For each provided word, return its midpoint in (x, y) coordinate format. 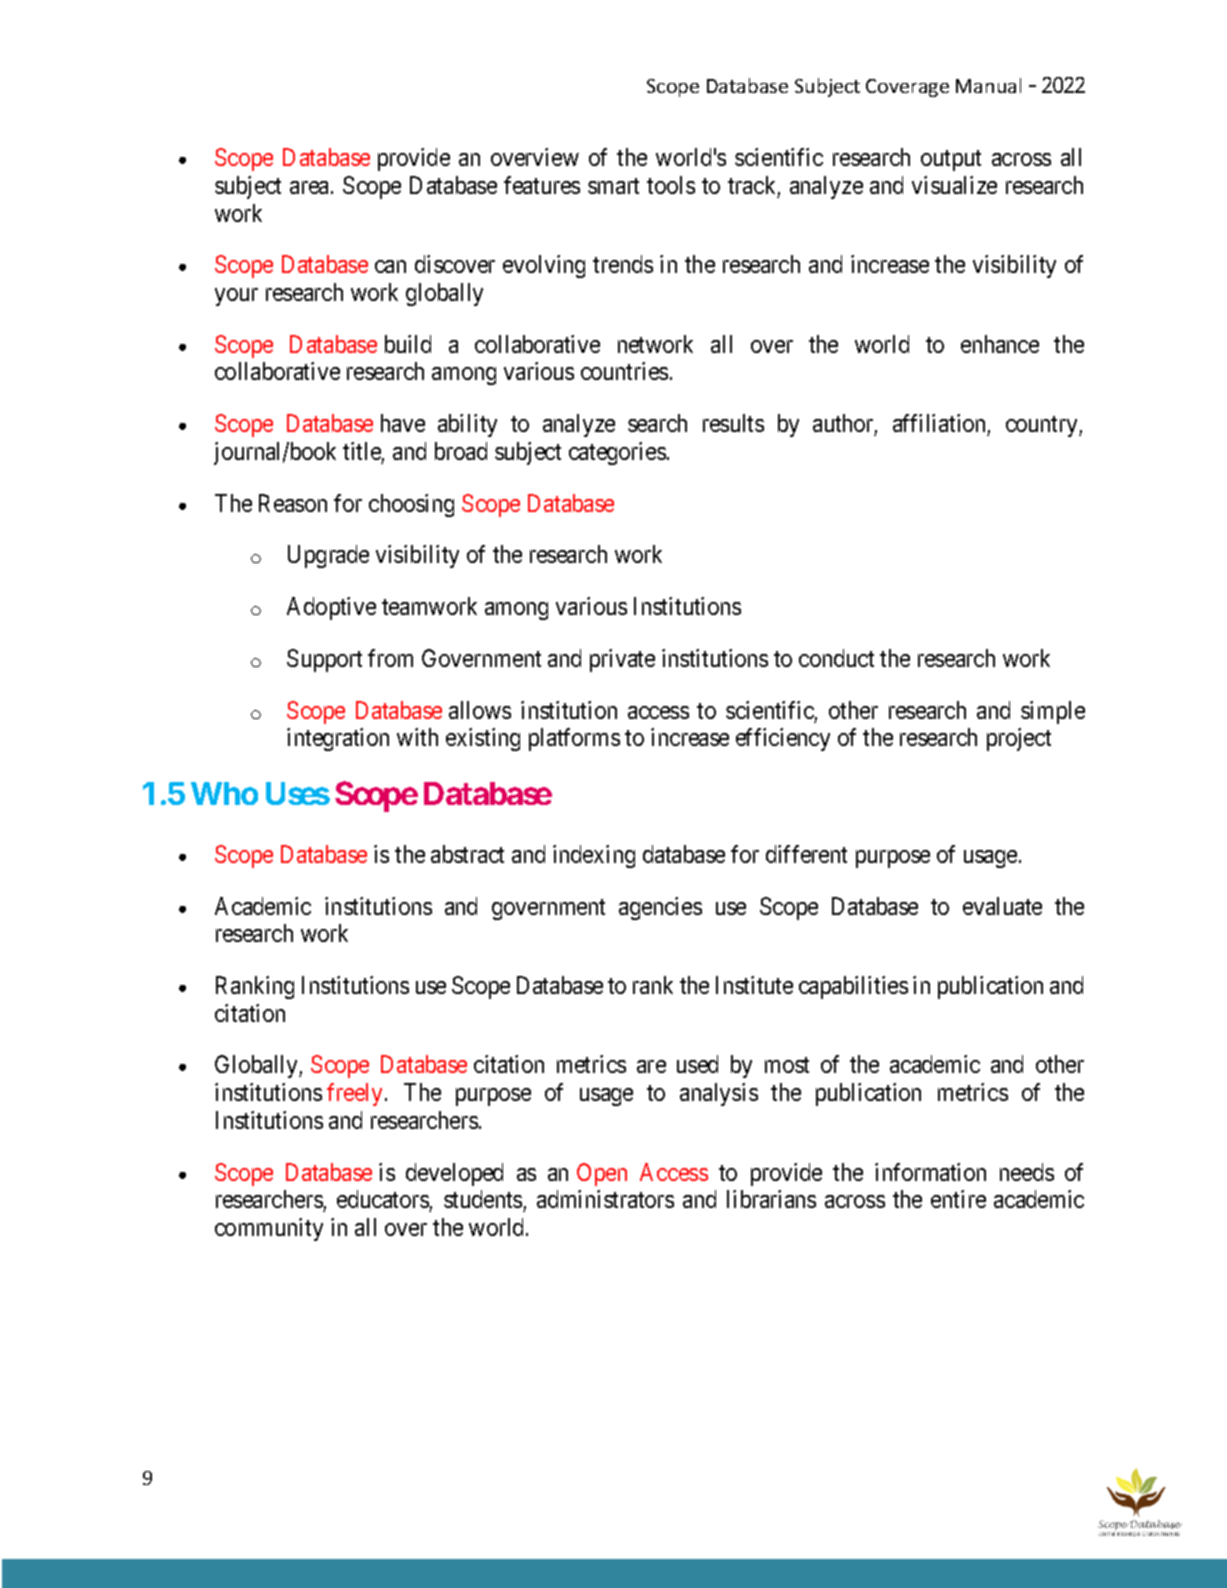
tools (671, 185)
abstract (467, 854)
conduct (836, 658)
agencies (660, 908)
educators (383, 1199)
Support (324, 660)
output (951, 160)
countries (624, 371)
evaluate (1002, 906)
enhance (1000, 344)
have (403, 423)
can (390, 266)
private (622, 660)
